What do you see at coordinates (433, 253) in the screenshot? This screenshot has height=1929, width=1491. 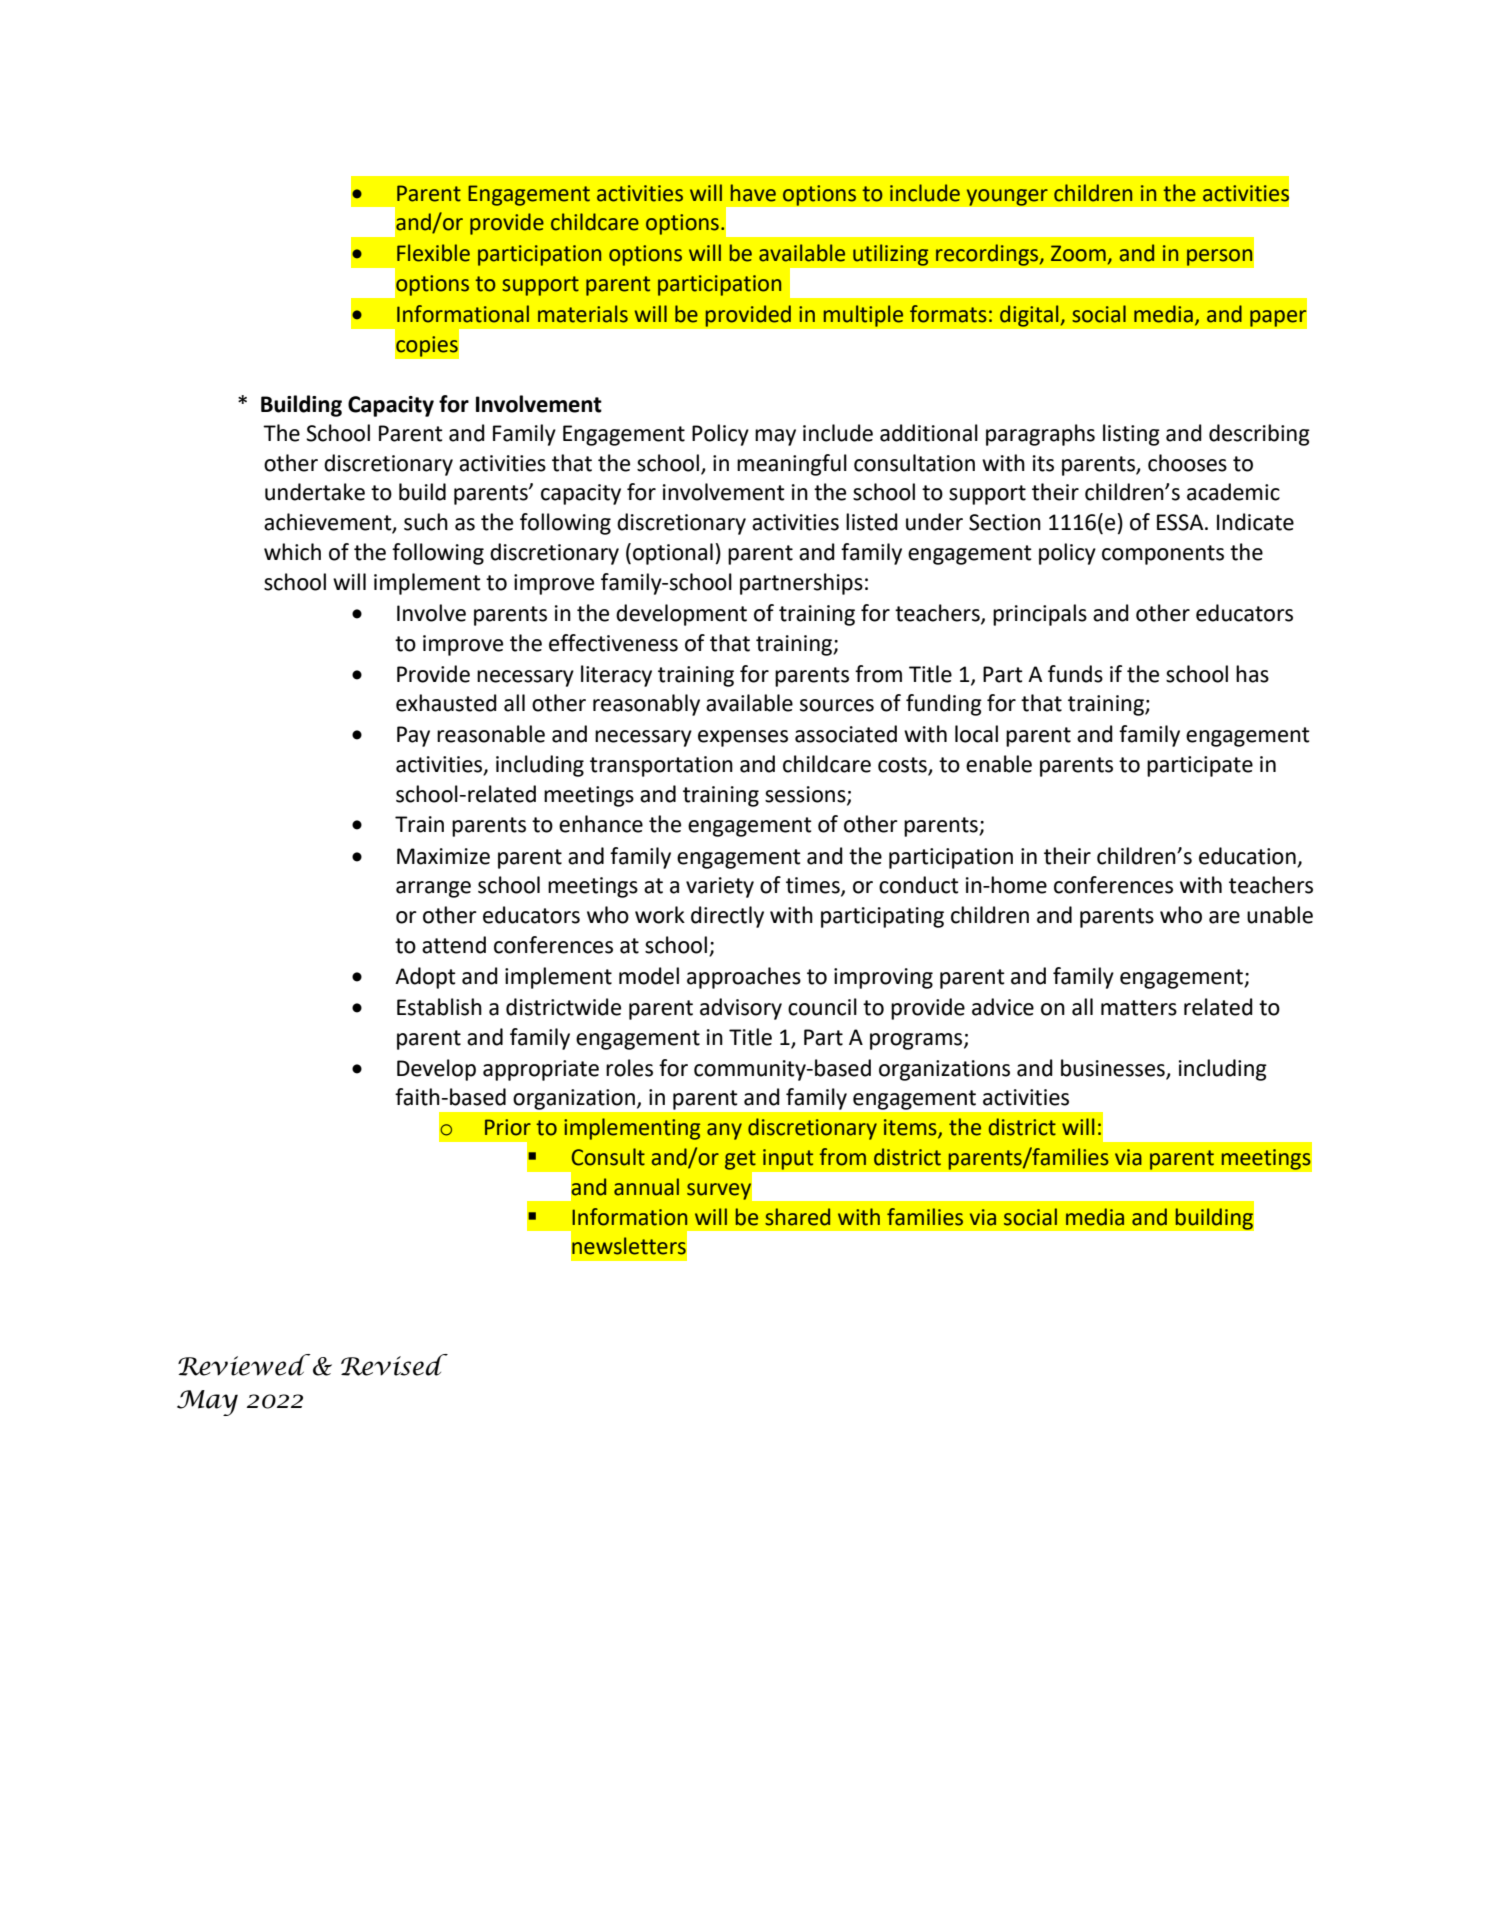 I see `Flexible` at bounding box center [433, 253].
